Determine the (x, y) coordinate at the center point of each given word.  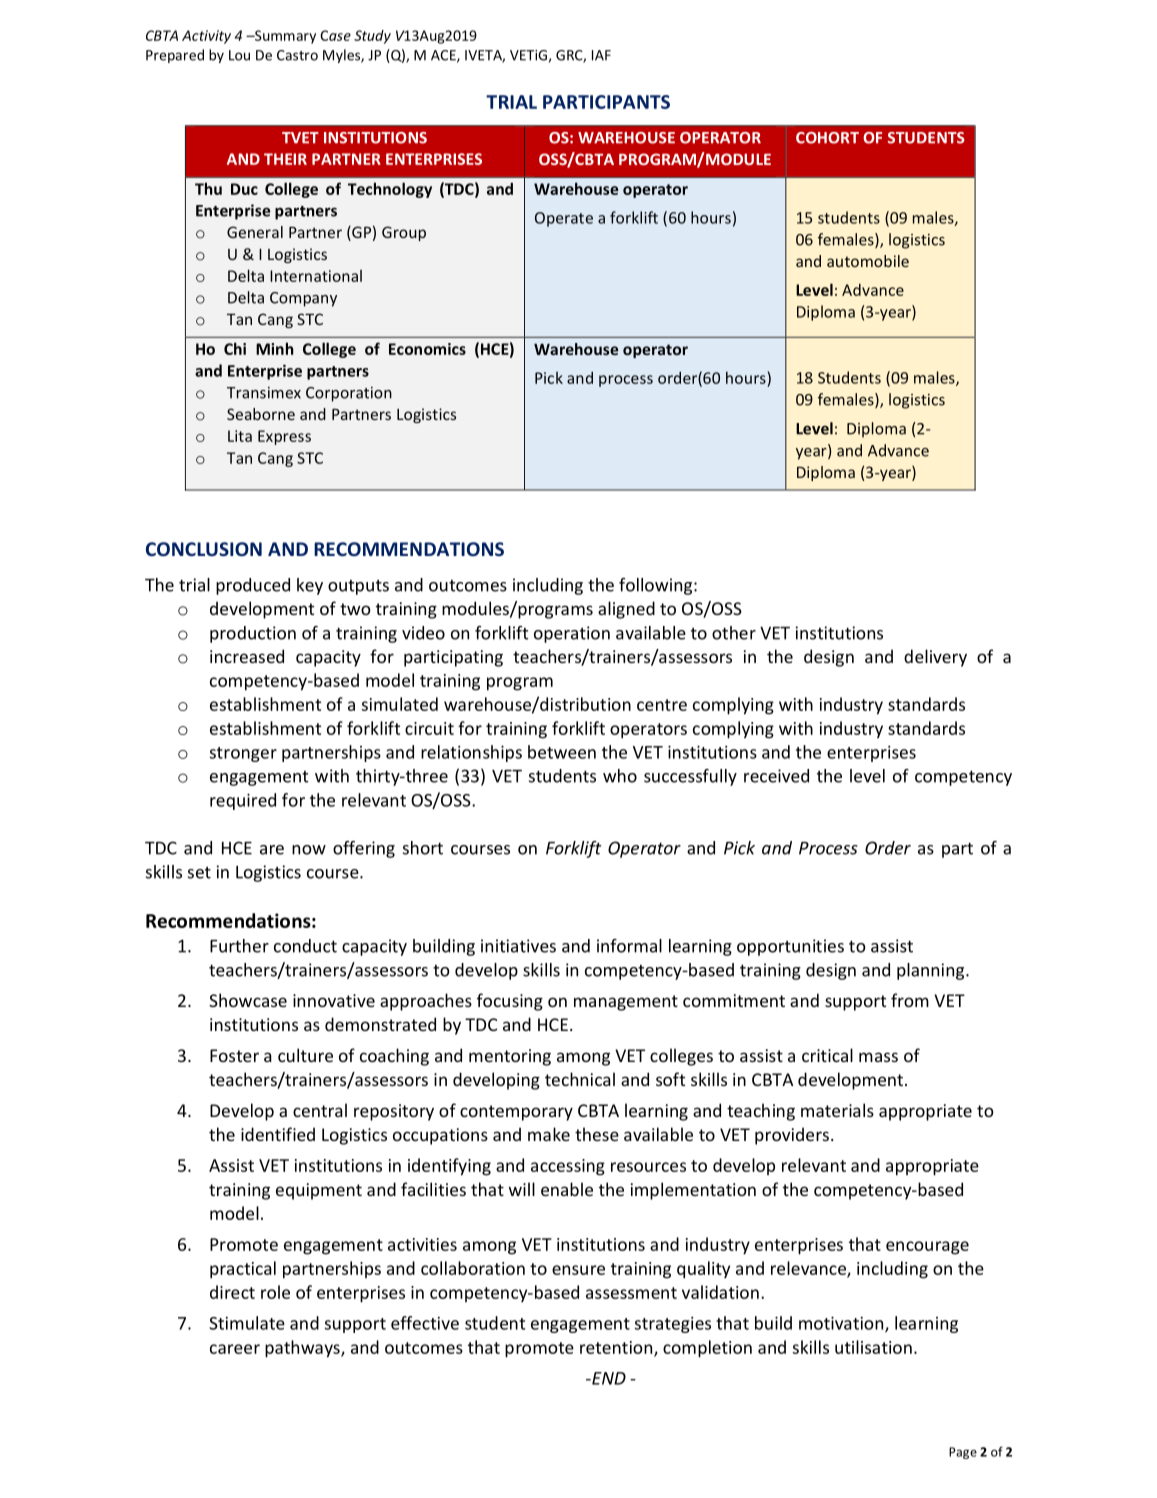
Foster (234, 1055)
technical (580, 1079)
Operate (564, 219)
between (562, 752)
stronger (243, 754)
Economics (427, 349)
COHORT (827, 138)
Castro (297, 55)
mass (878, 1057)
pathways (303, 1349)
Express (284, 437)
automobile (868, 261)
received (776, 776)
